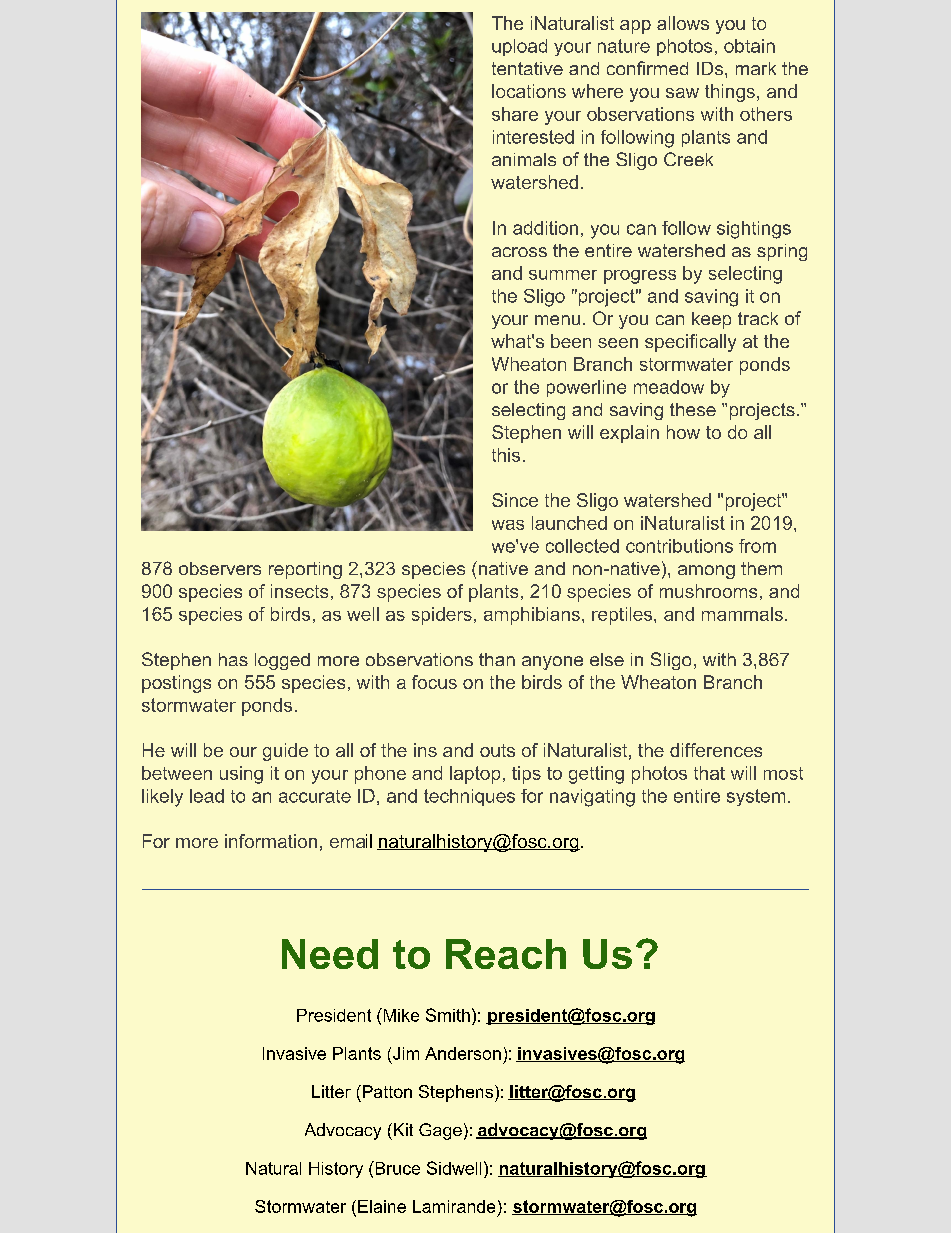 The width and height of the screenshot is (952, 1233). What do you see at coordinates (519, 47) in the screenshot?
I see `upload` at bounding box center [519, 47].
